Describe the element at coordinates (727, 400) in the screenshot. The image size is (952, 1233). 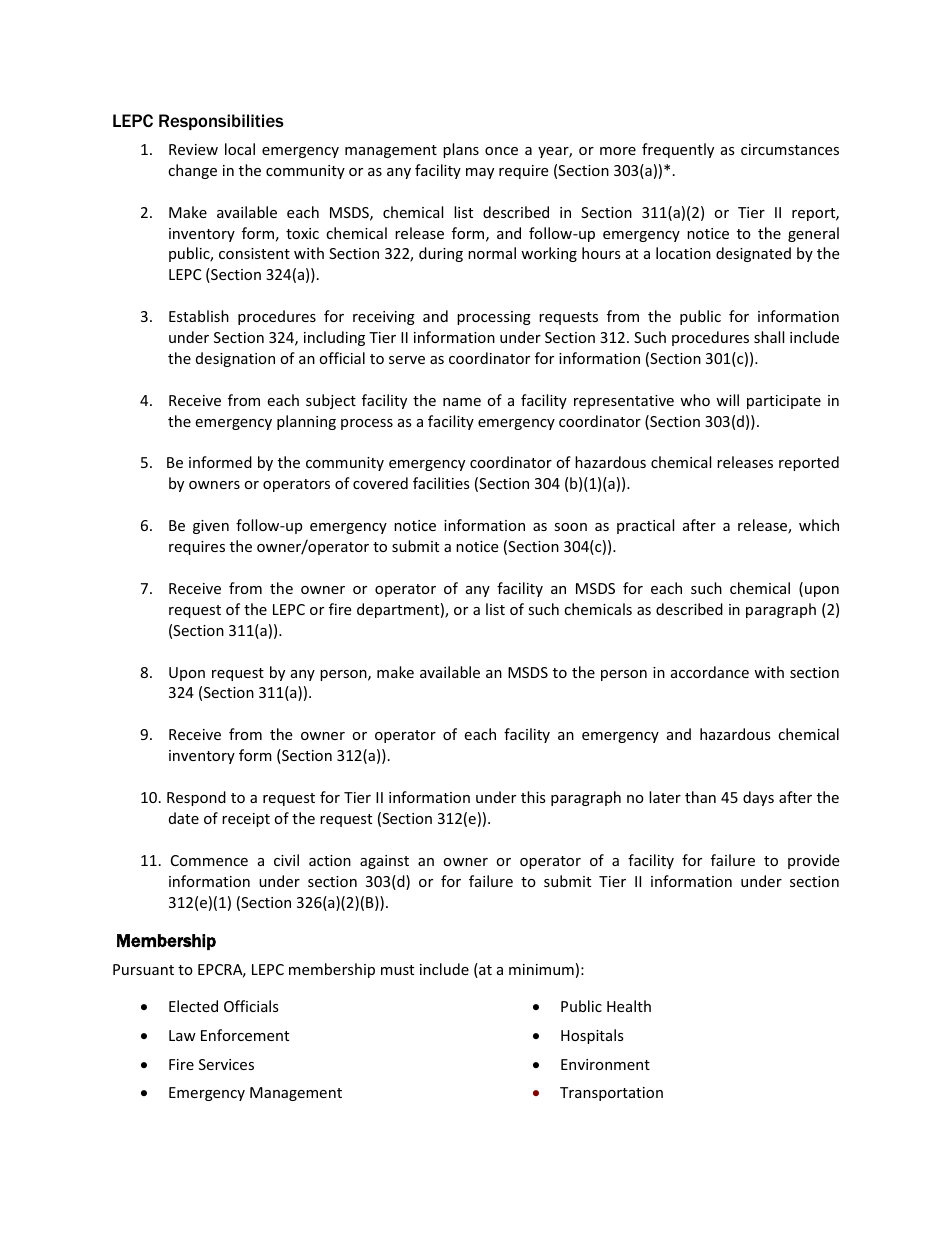
I see `will` at that location.
